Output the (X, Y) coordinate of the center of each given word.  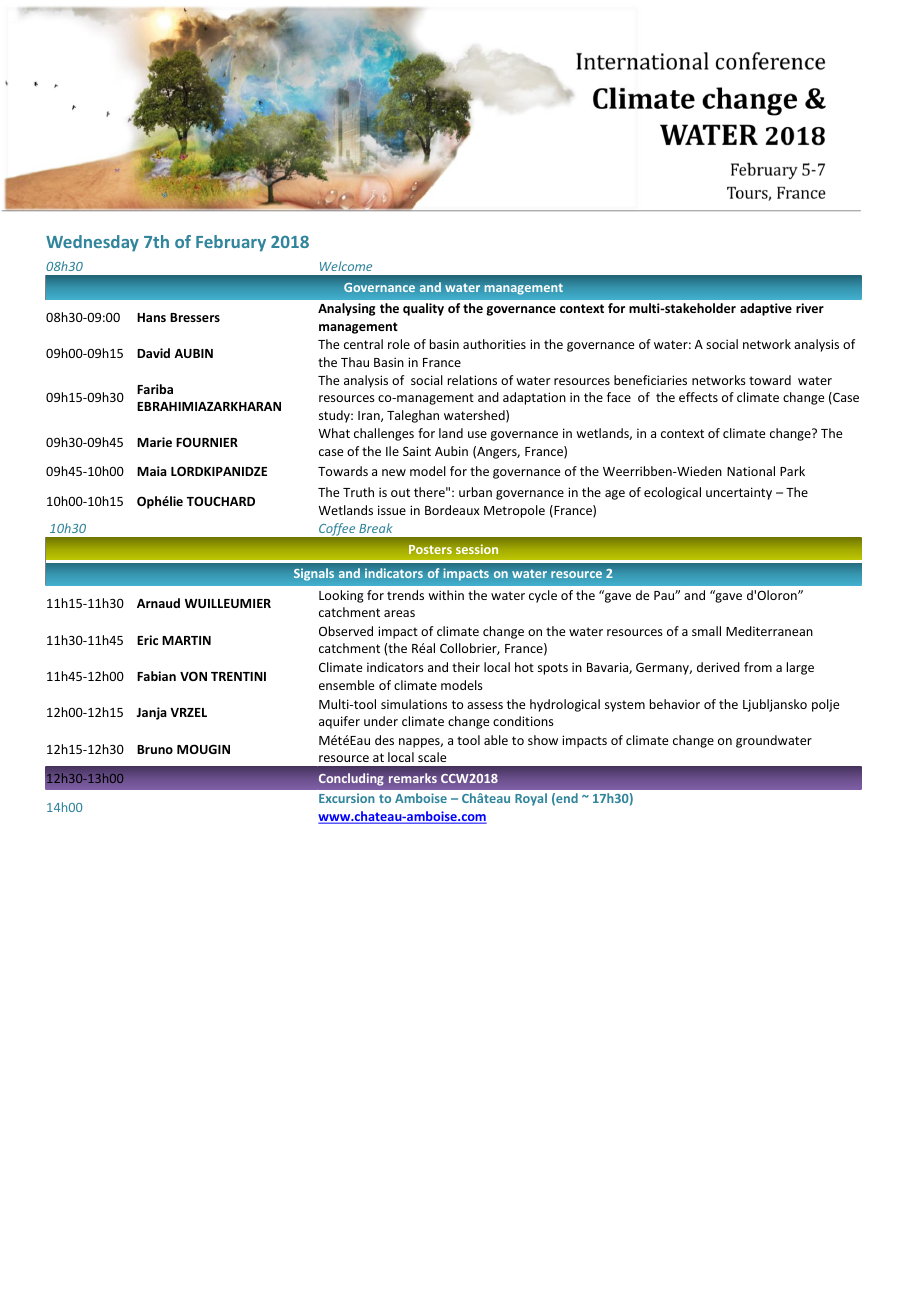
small (706, 631)
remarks (413, 778)
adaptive (766, 309)
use (477, 434)
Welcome (346, 266)
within (446, 595)
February (231, 243)
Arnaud (158, 603)
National (751, 471)
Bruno (155, 749)
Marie (154, 442)
